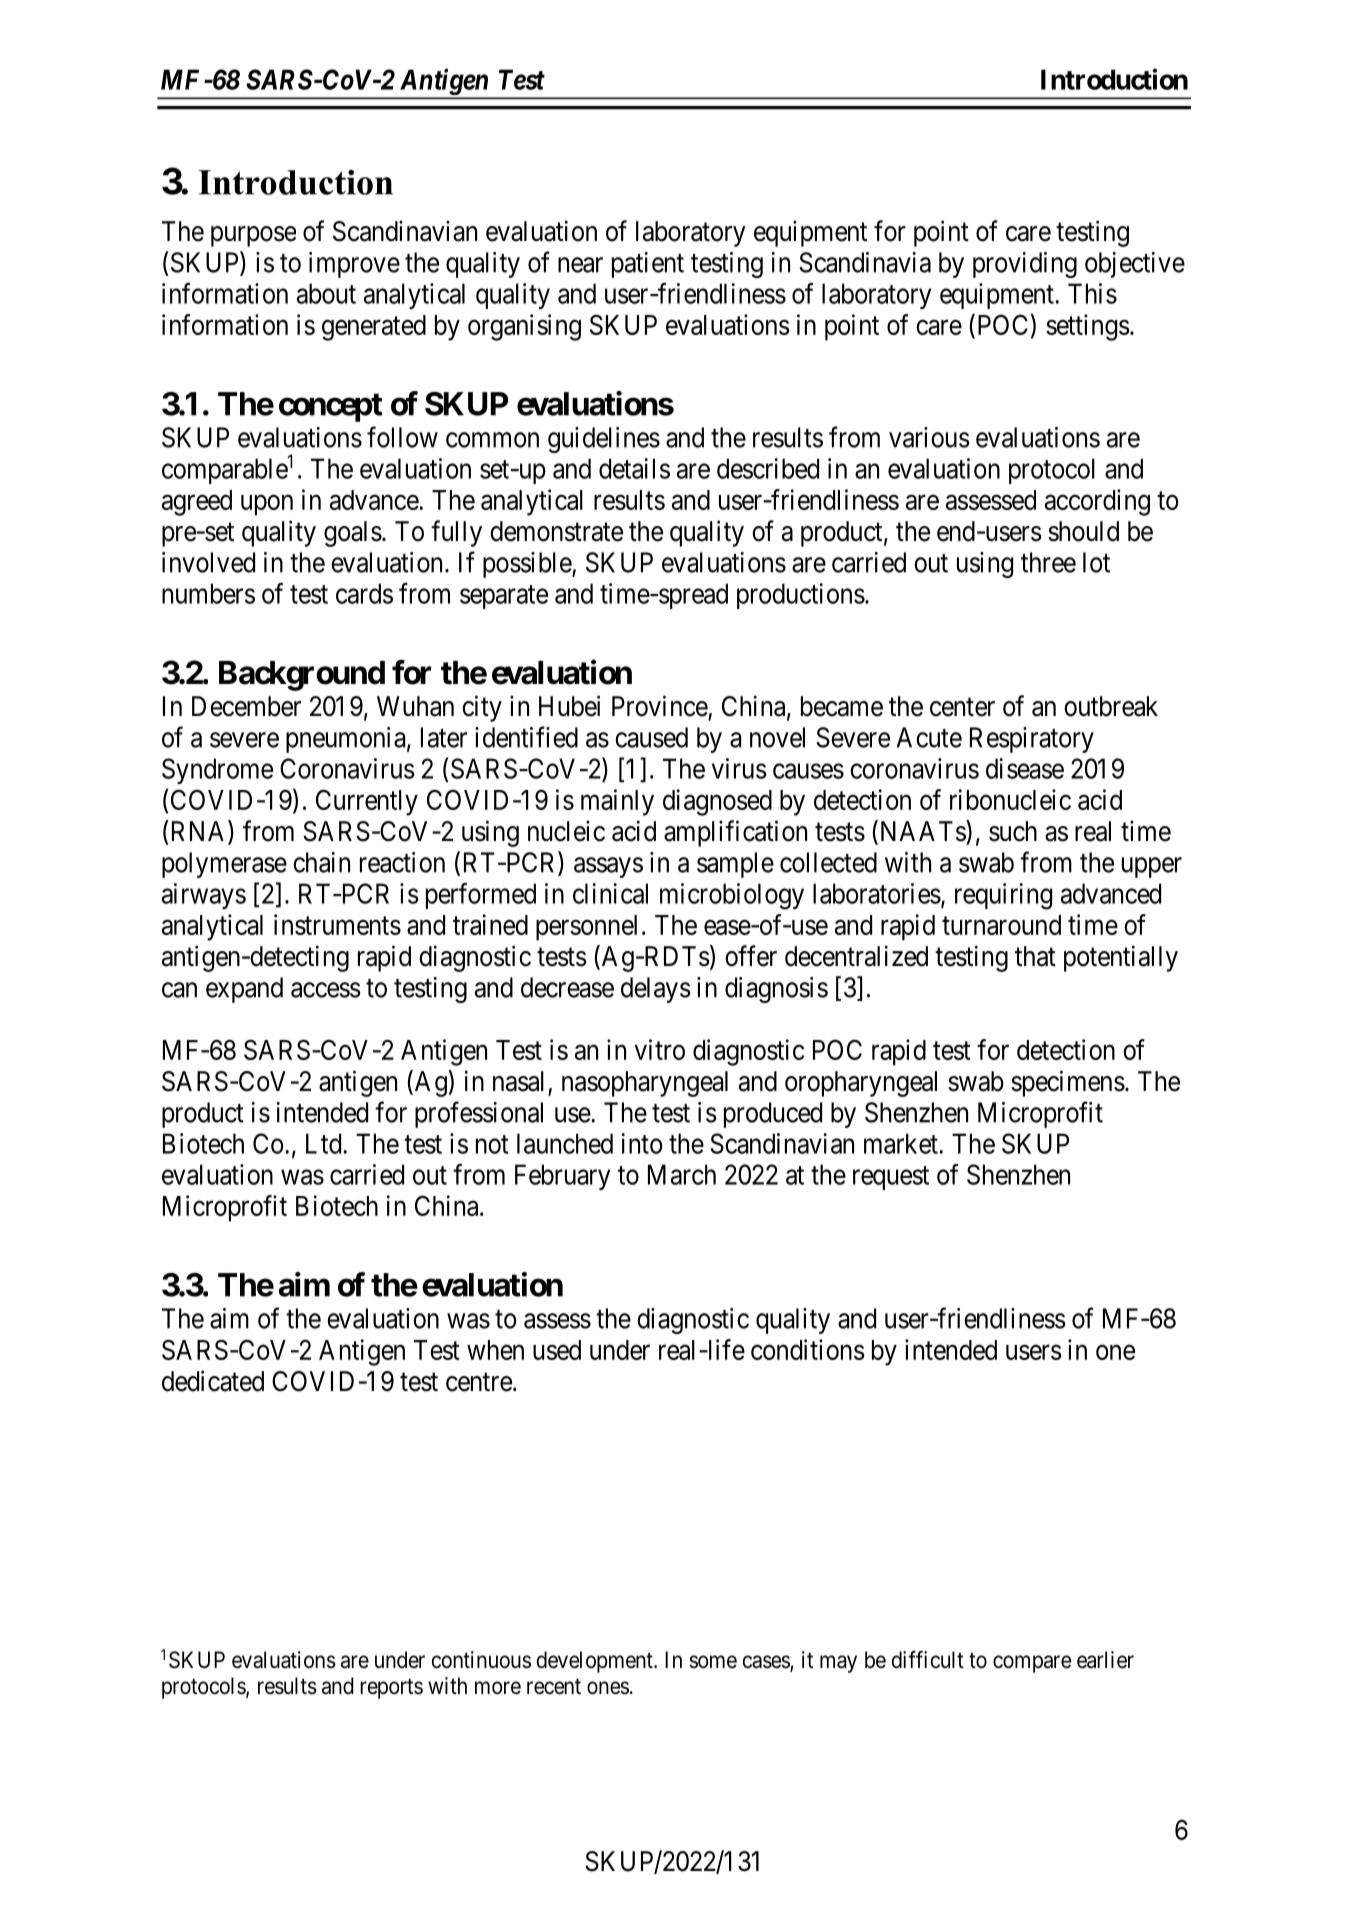 The height and width of the screenshot is (1906, 1348). What do you see at coordinates (1025, 265) in the screenshot?
I see `providing` at bounding box center [1025, 265].
